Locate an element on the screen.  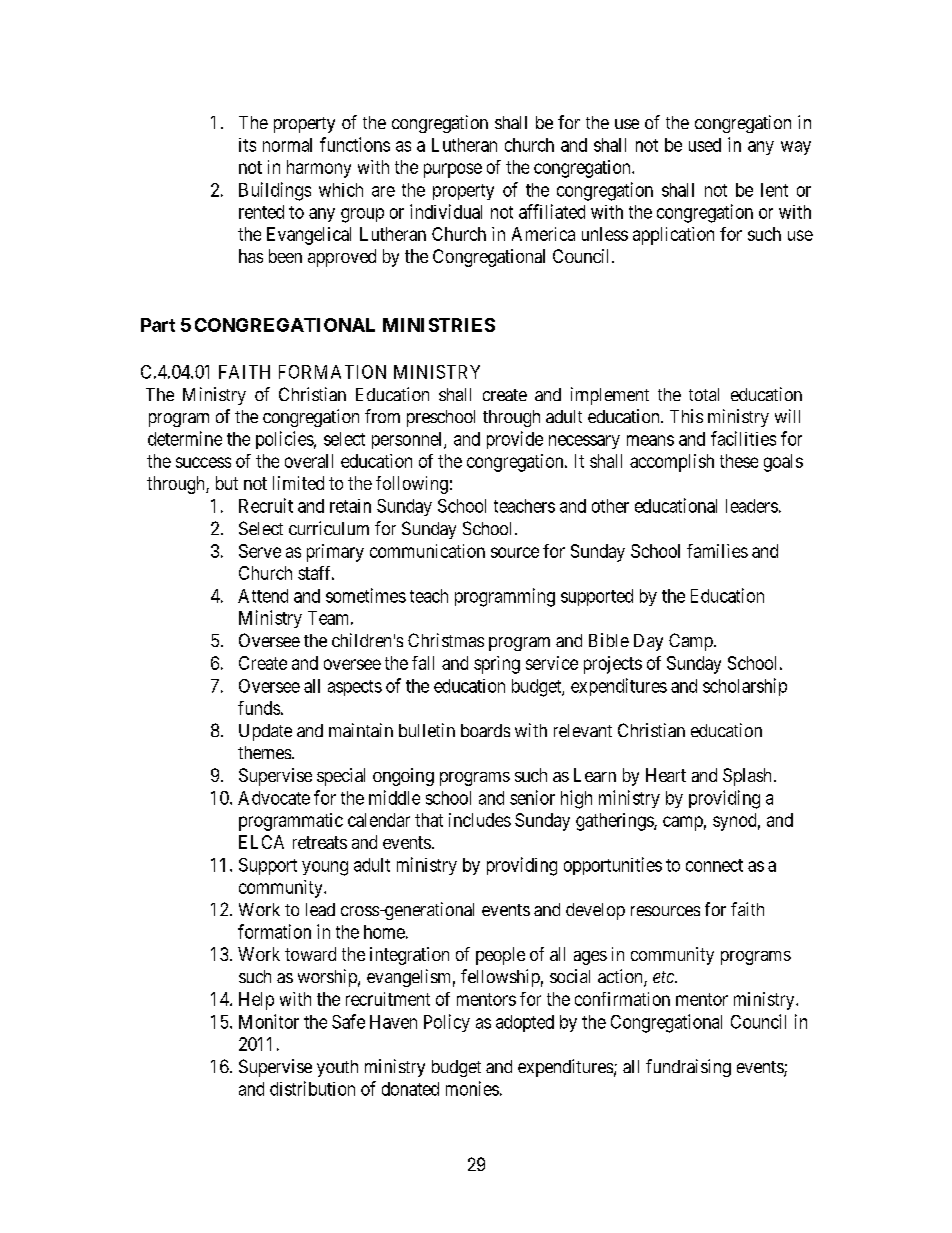
themes is located at coordinates (265, 752).
